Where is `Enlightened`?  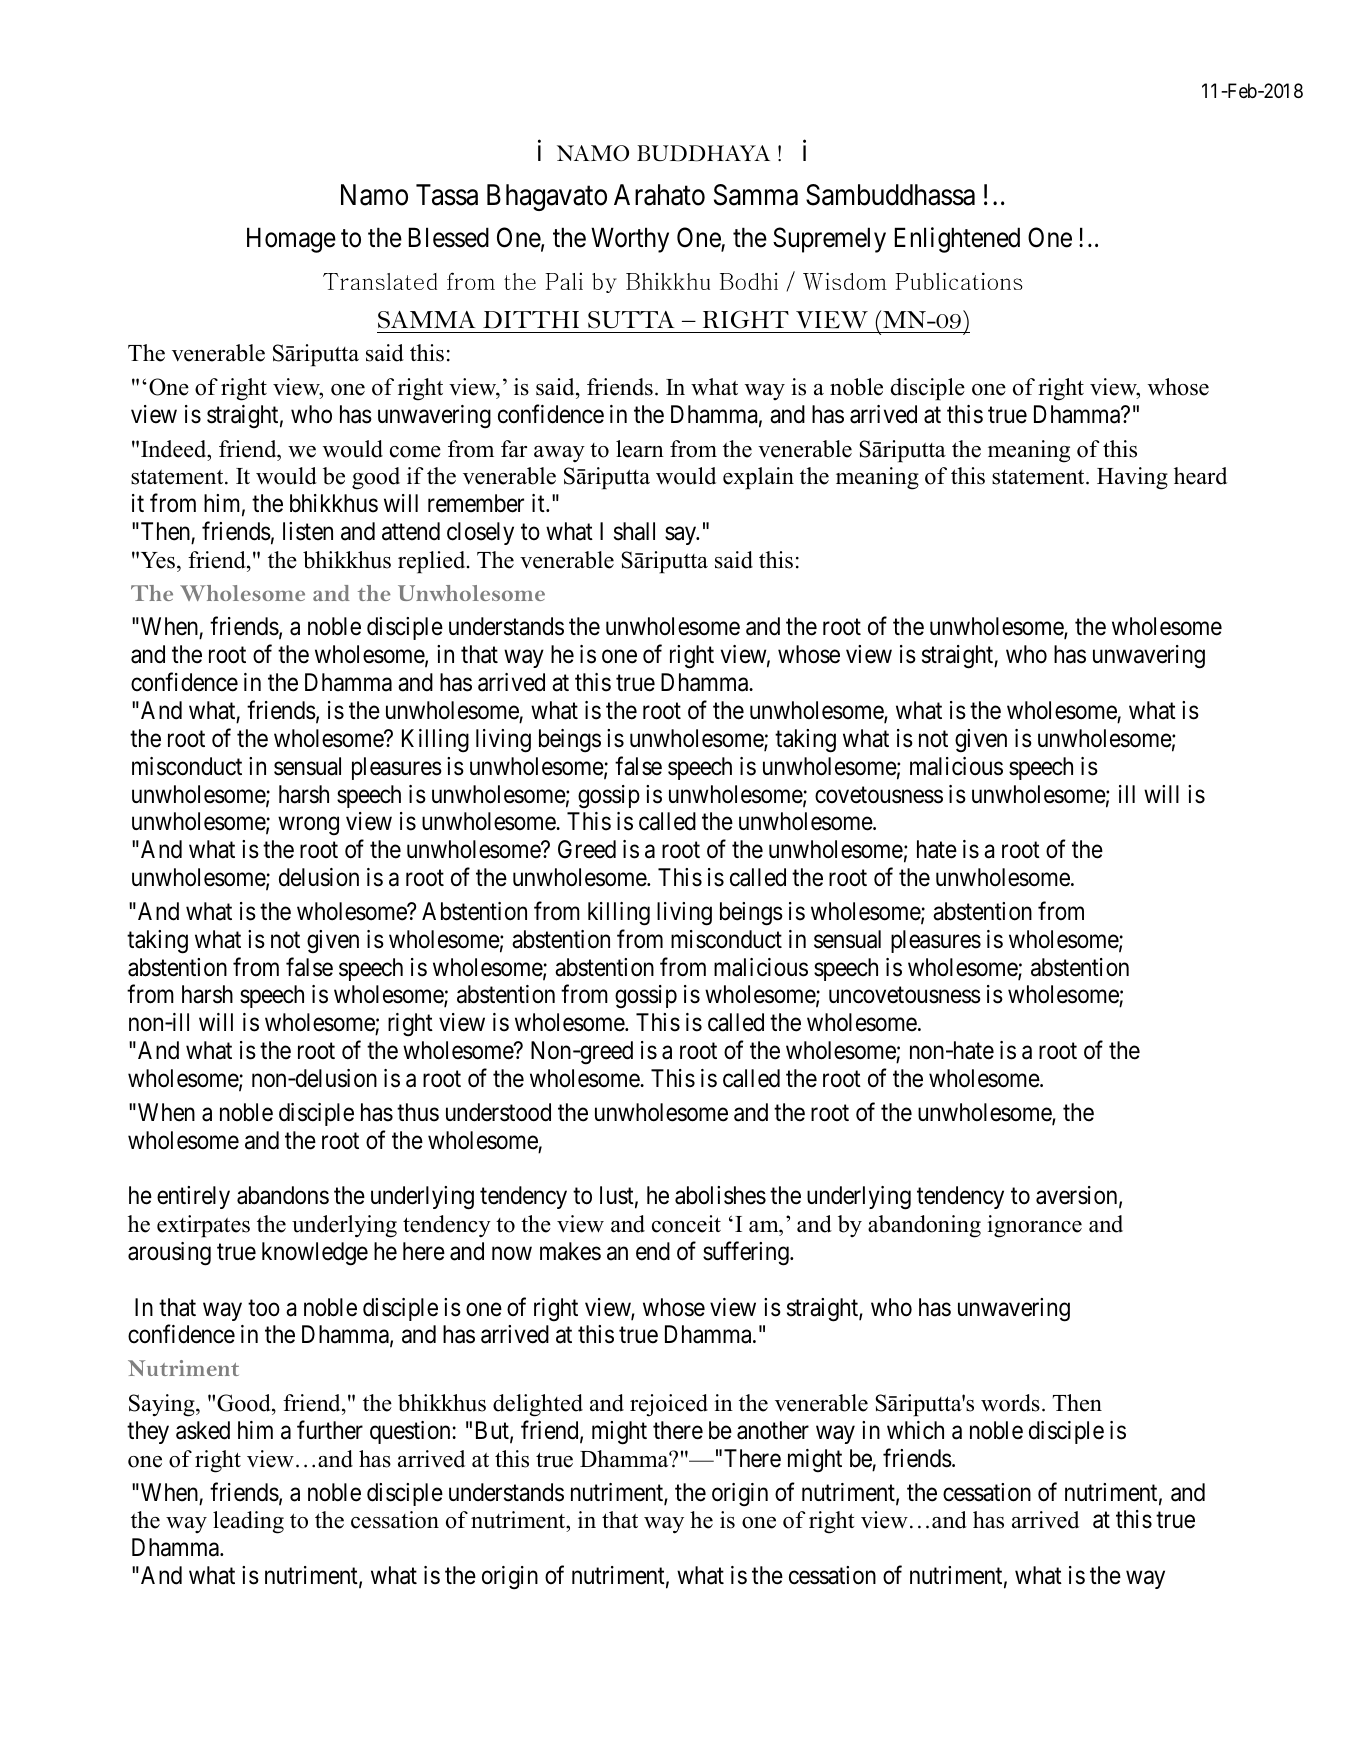 Enlightened is located at coordinates (957, 240).
